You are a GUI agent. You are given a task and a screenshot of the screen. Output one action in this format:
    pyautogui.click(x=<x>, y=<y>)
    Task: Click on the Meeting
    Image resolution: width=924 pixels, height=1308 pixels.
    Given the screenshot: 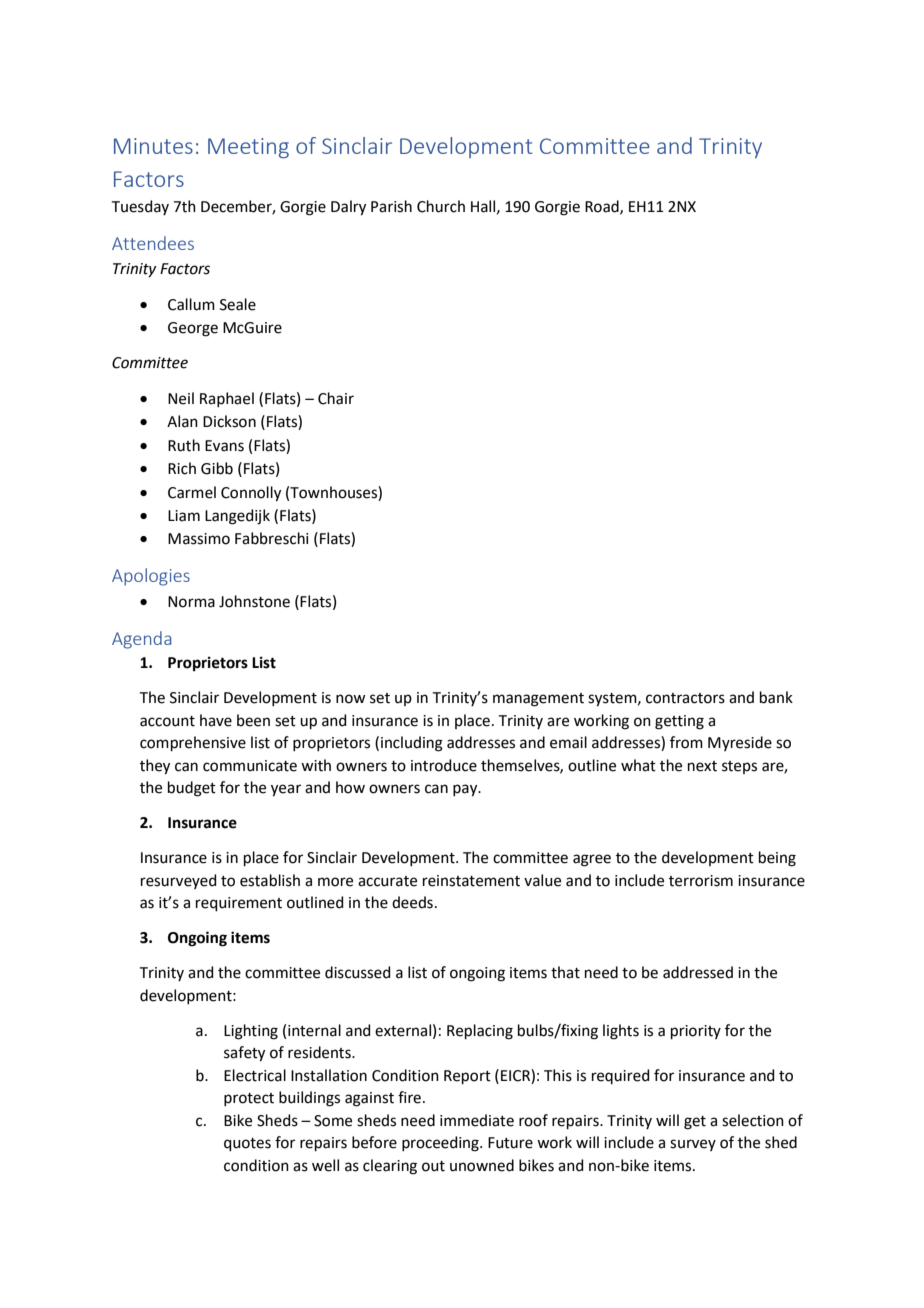 What is the action you would take?
    pyautogui.click(x=248, y=148)
